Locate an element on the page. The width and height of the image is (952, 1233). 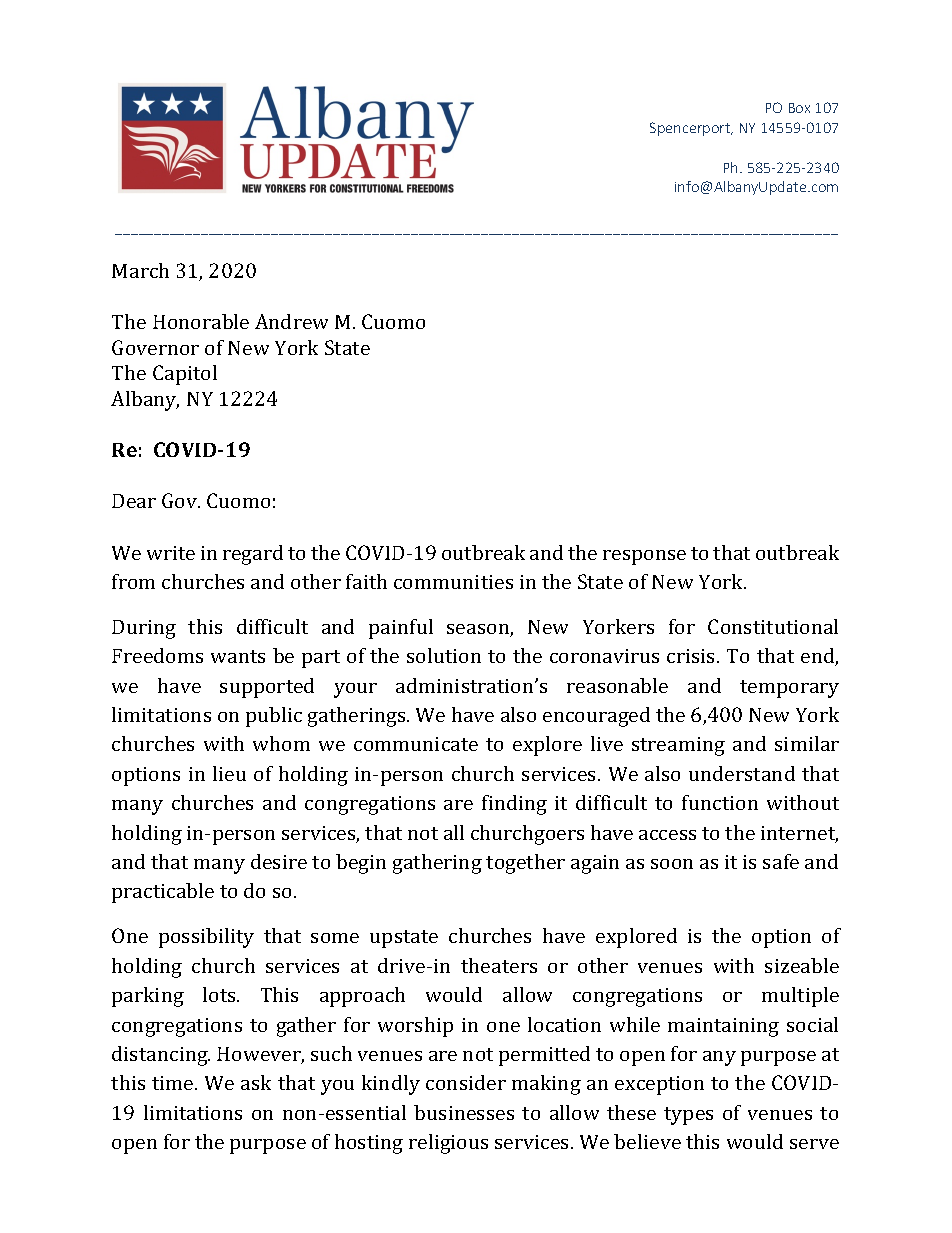
Box is located at coordinates (799, 108).
